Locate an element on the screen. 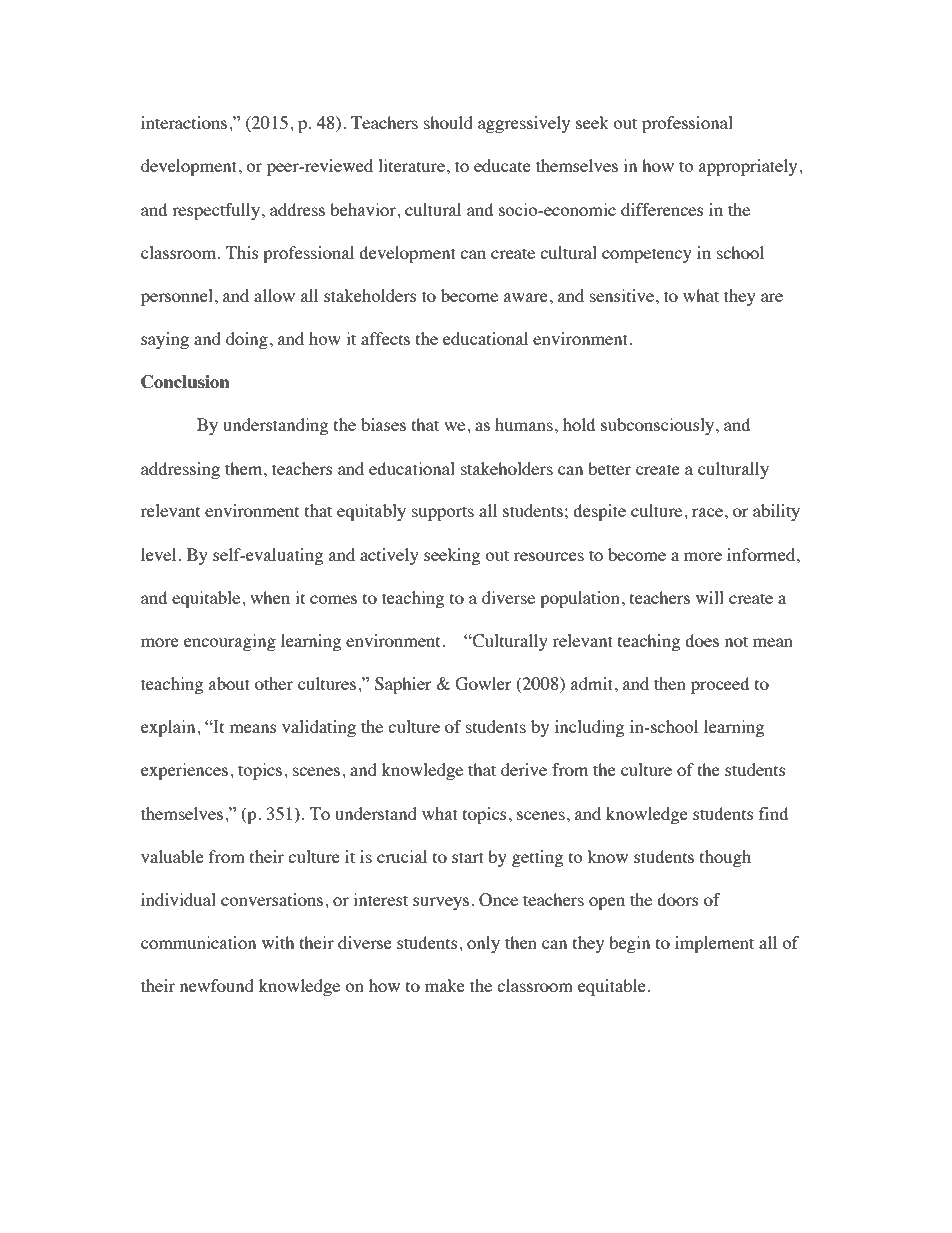  interactions is located at coordinates (185, 122).
